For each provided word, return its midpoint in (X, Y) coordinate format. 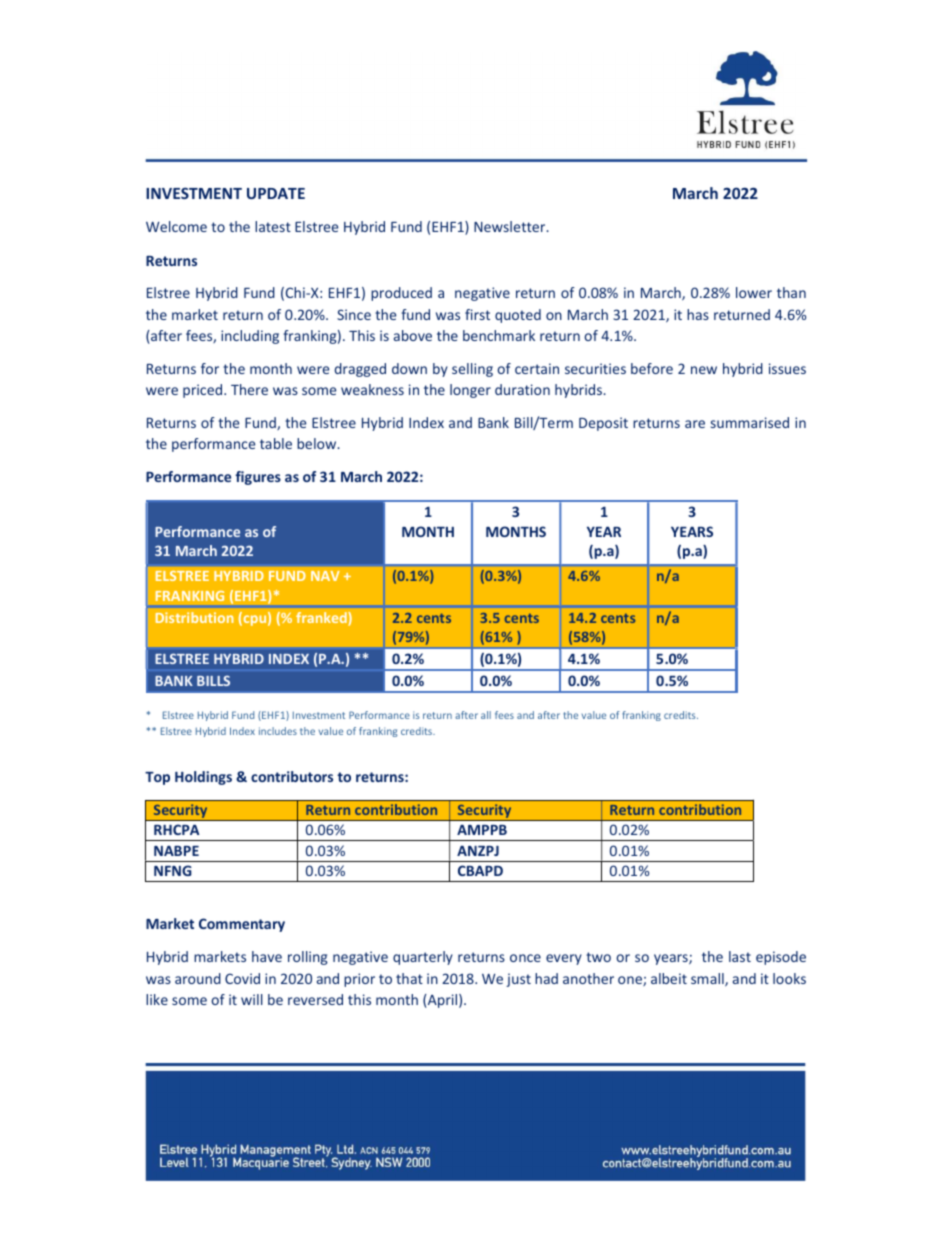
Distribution (194, 617)
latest (273, 226)
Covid (242, 978)
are (695, 424)
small (708, 980)
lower (754, 292)
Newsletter (511, 226)
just (518, 980)
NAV (325, 576)
